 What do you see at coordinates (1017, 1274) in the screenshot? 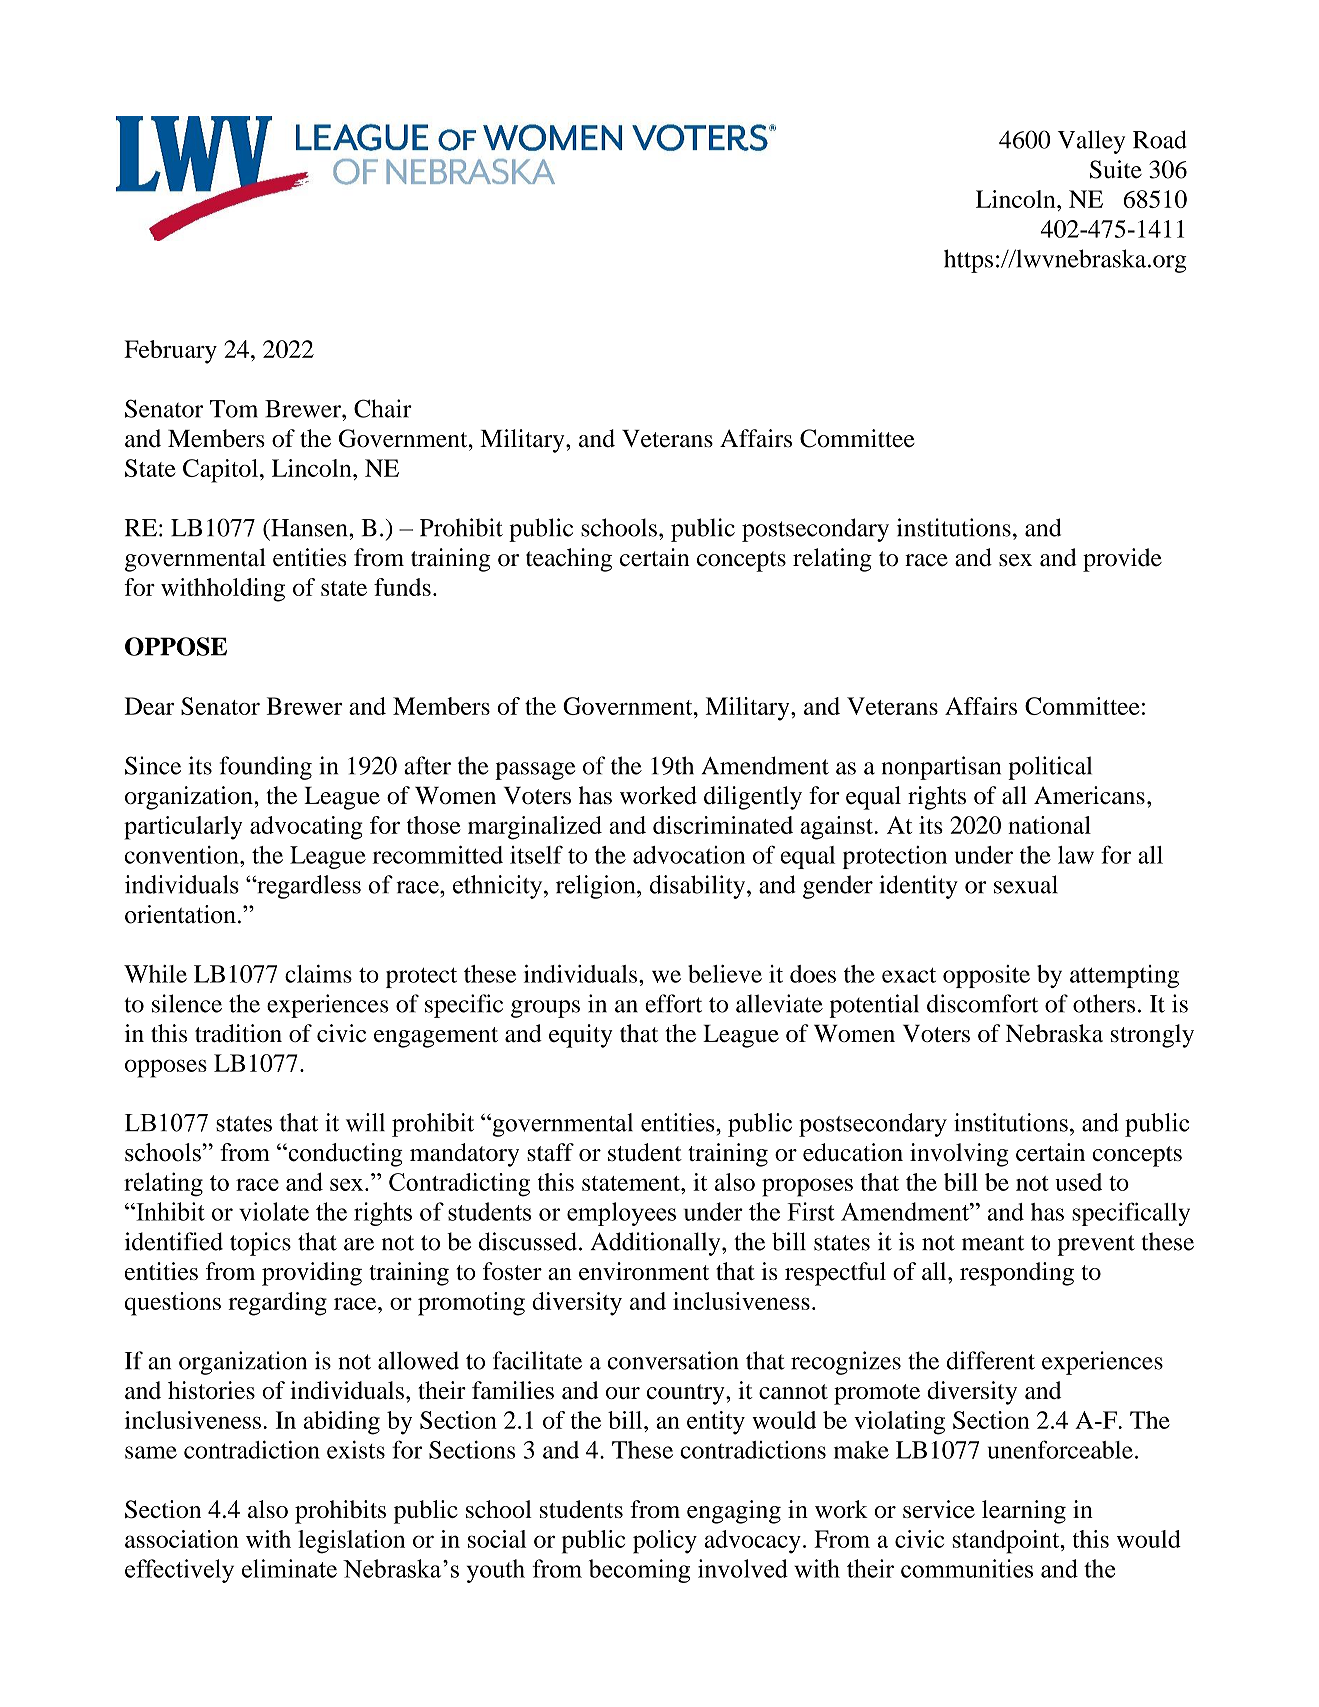
I see `responding` at bounding box center [1017, 1274].
